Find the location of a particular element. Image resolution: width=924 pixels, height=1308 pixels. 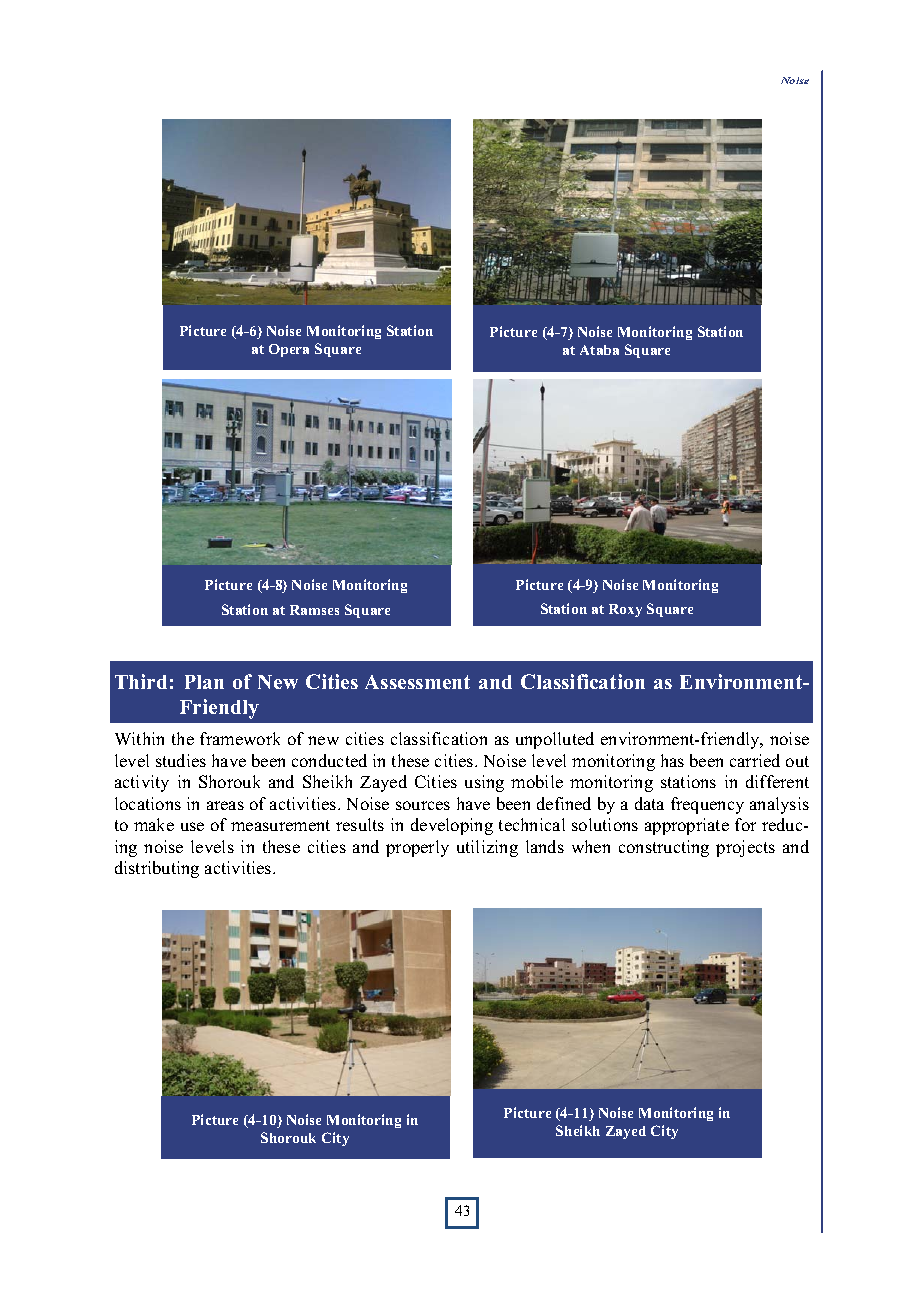

mobile is located at coordinates (537, 781).
